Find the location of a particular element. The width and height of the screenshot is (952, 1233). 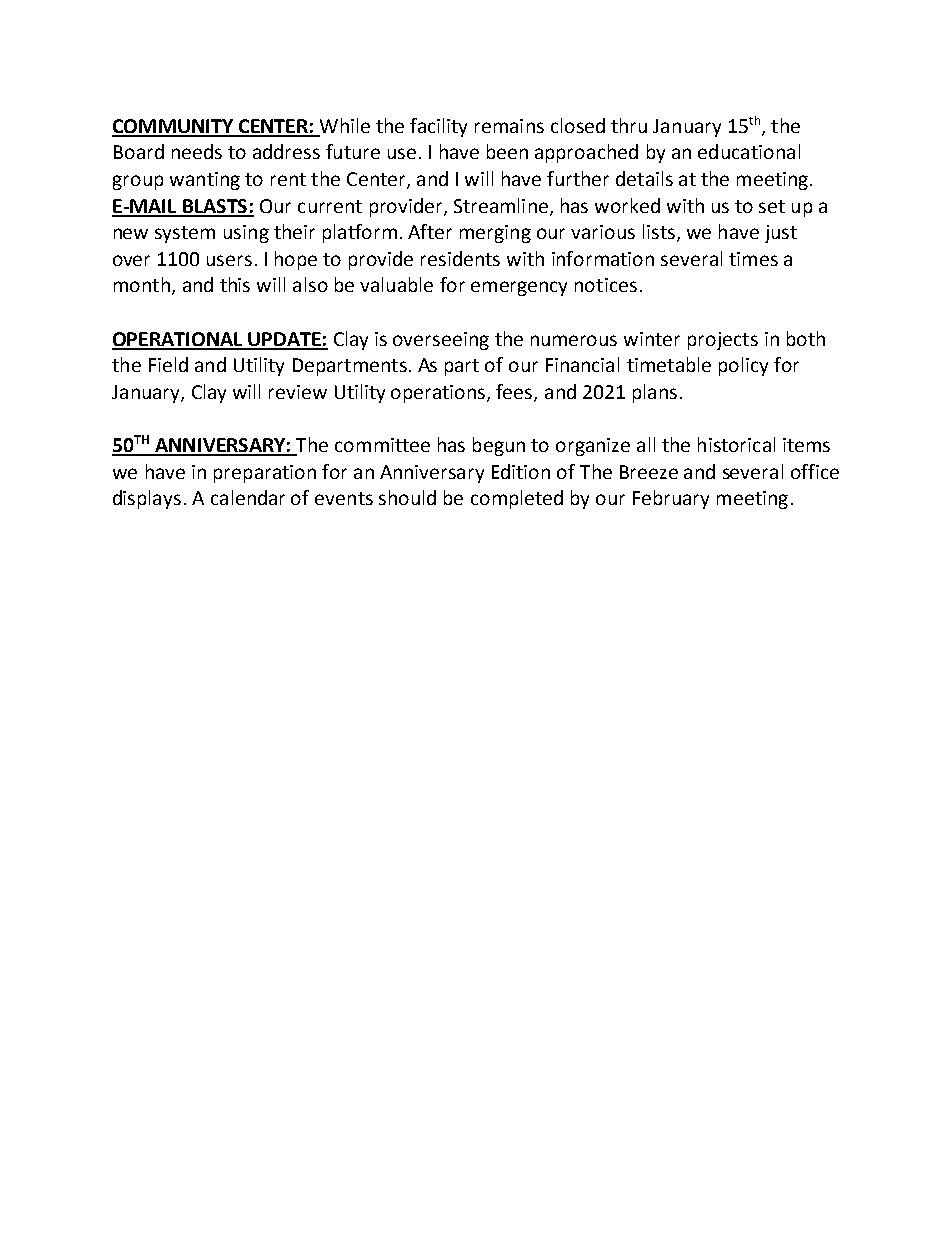

educational is located at coordinates (749, 151).
